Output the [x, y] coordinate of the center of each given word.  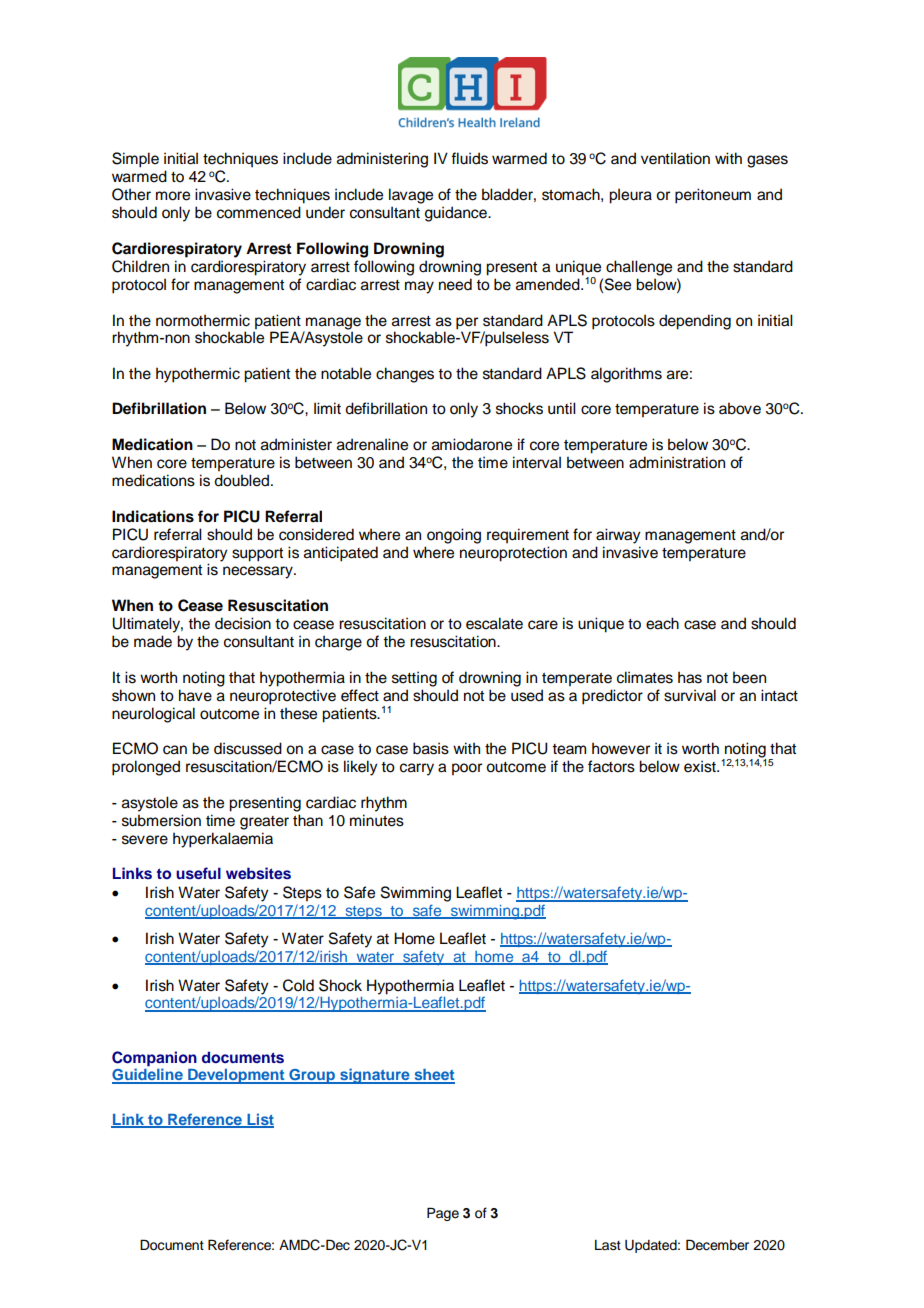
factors [611, 766]
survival [690, 695]
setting [414, 679]
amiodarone [472, 444]
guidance [457, 214]
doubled [243, 480]
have [195, 695]
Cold [298, 985]
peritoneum [713, 196]
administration [677, 462]
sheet [433, 1076]
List [259, 1120]
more [173, 196]
